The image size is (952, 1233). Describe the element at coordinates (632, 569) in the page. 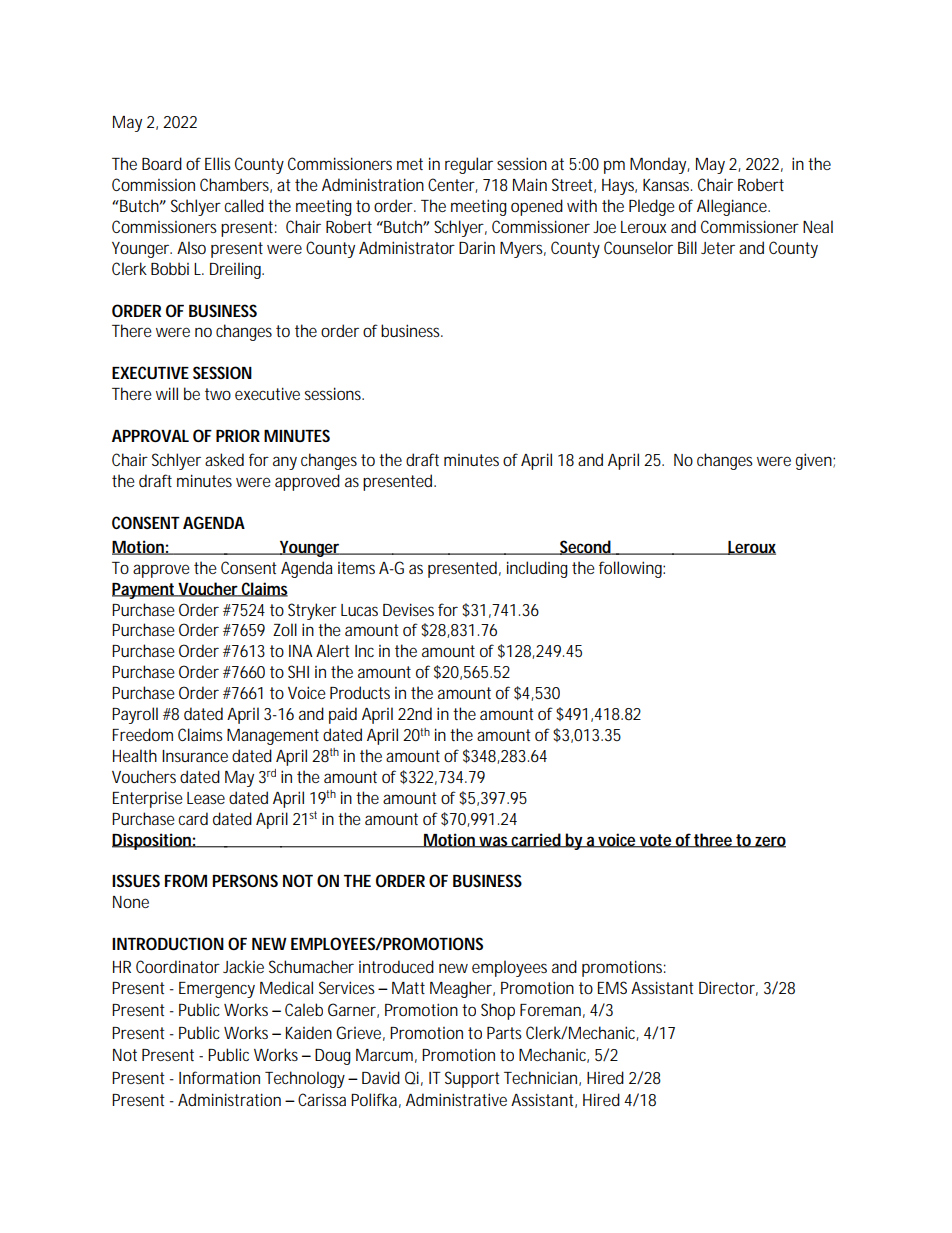

I see `following` at that location.
